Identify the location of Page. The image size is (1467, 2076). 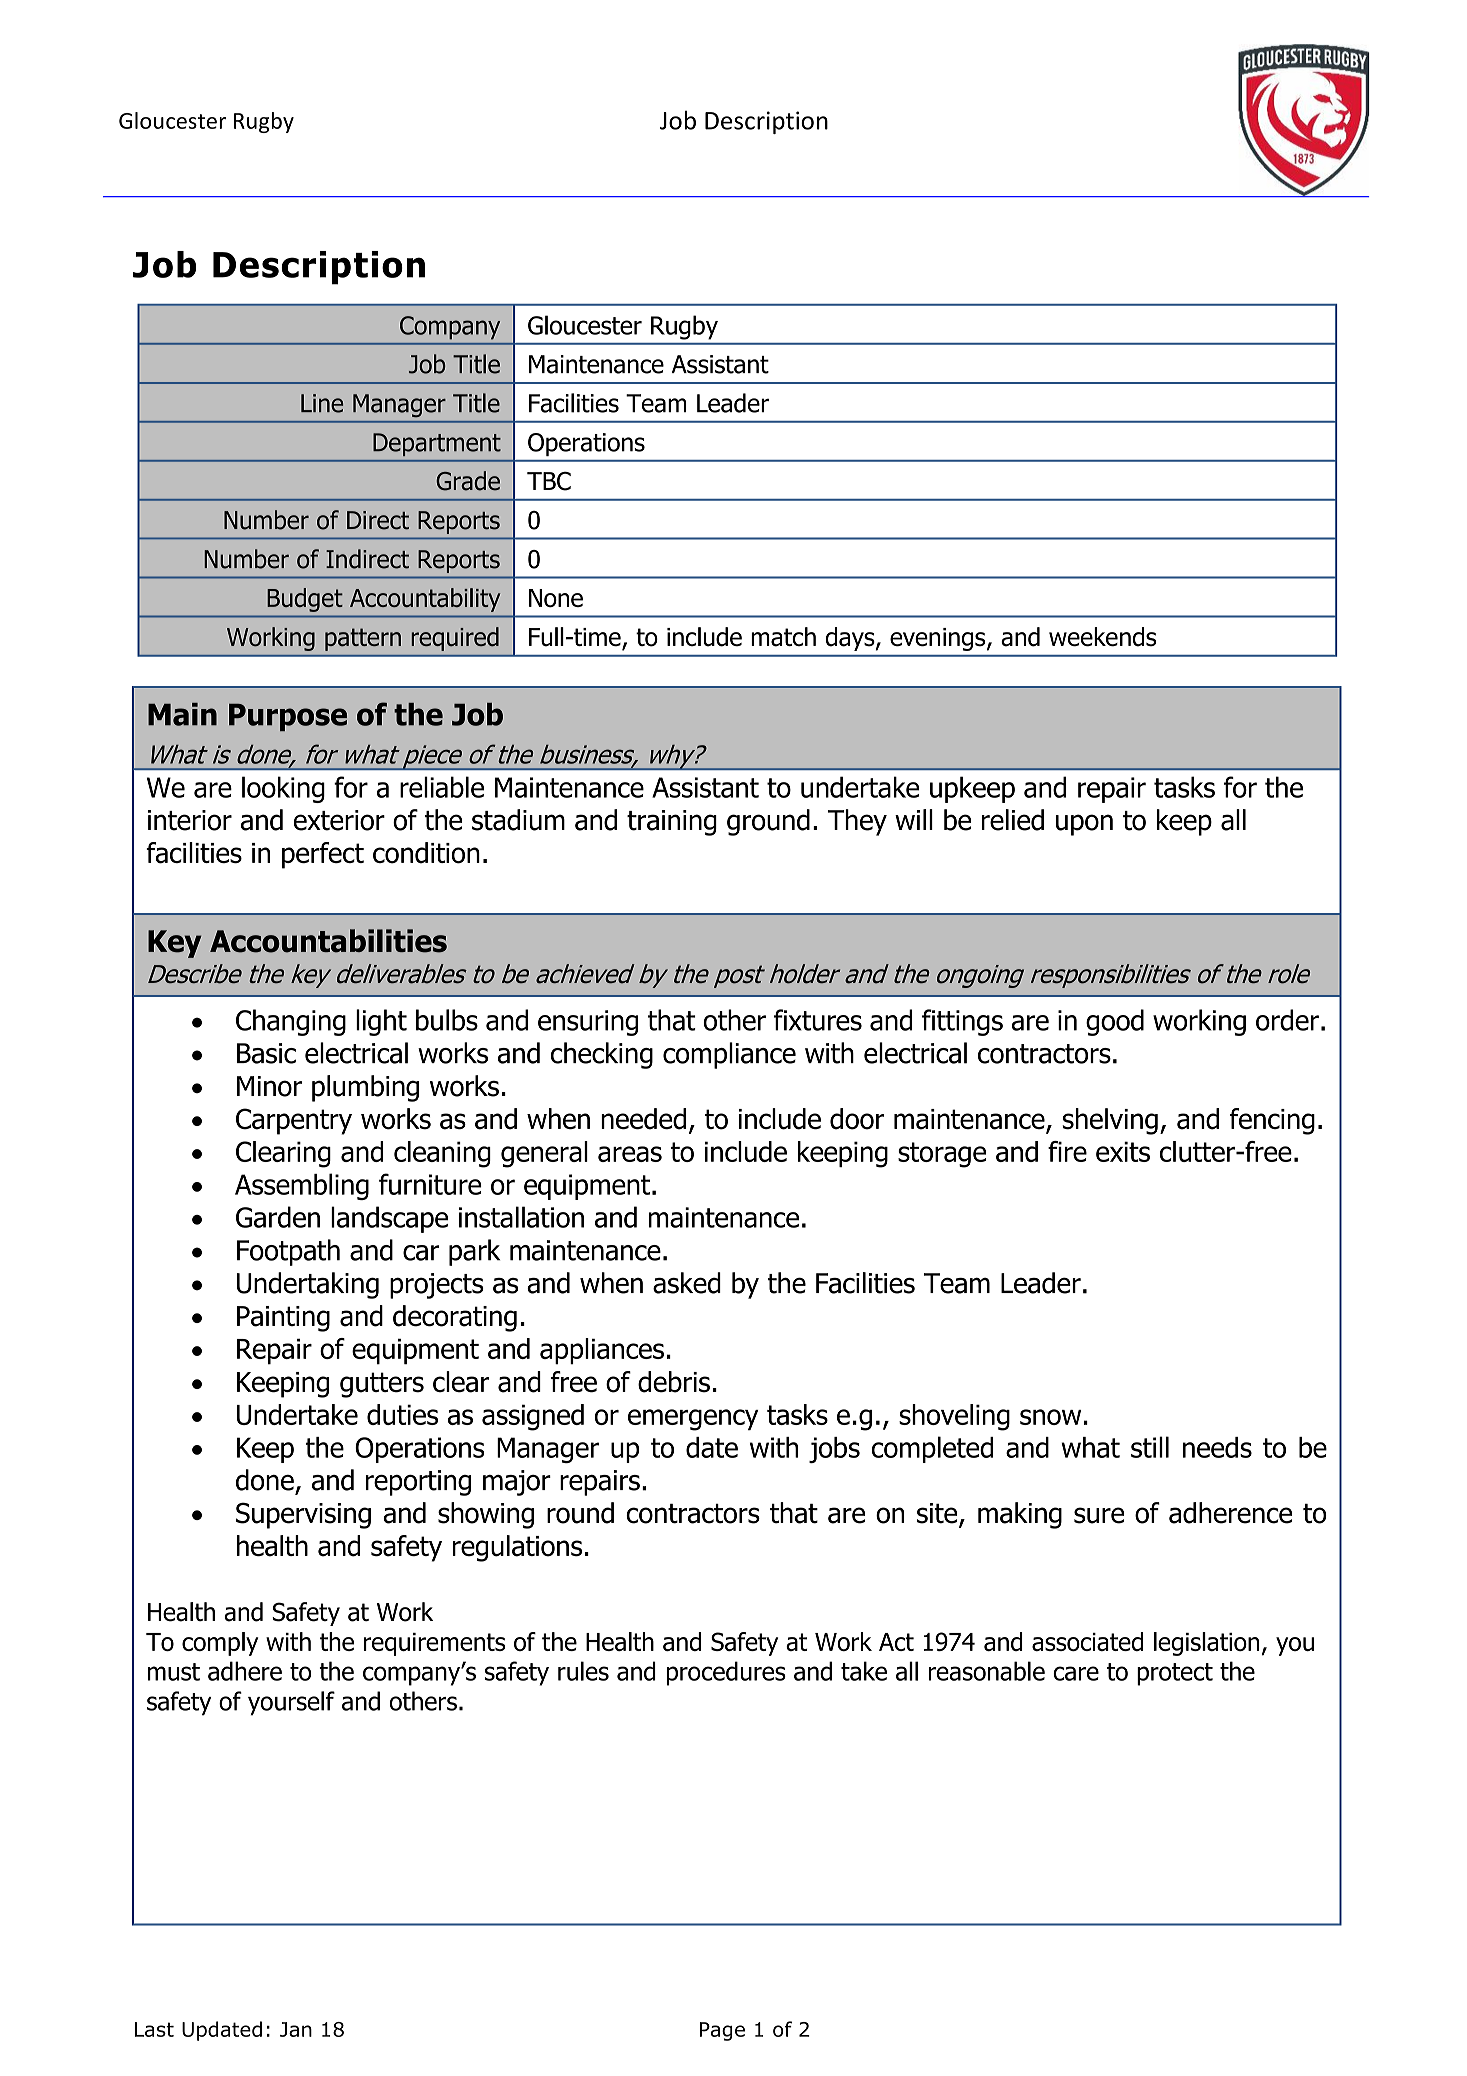
(722, 2031).
